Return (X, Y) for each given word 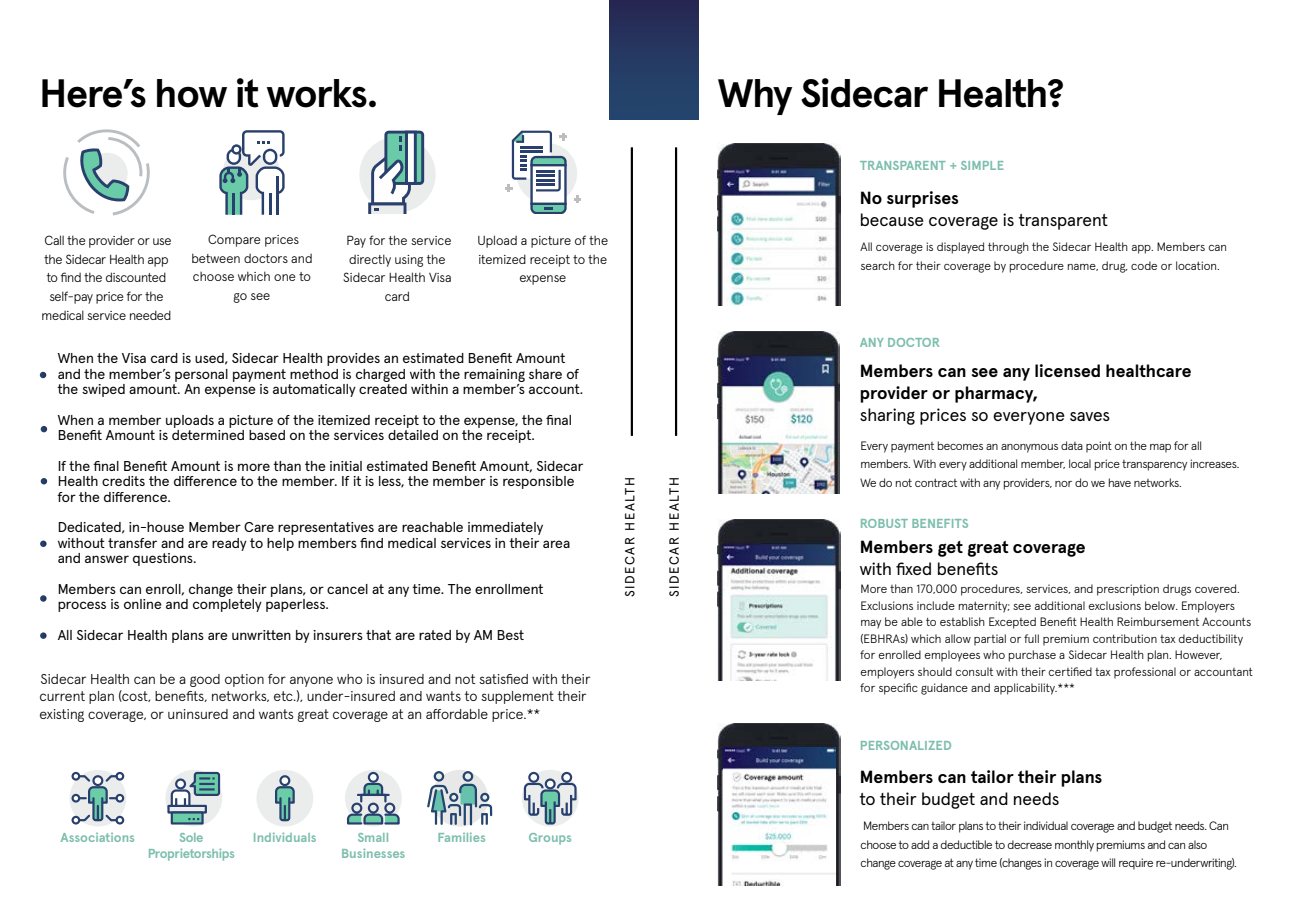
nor (1063, 484)
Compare (234, 240)
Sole (191, 837)
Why (755, 97)
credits (123, 481)
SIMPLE (982, 165)
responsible (538, 482)
